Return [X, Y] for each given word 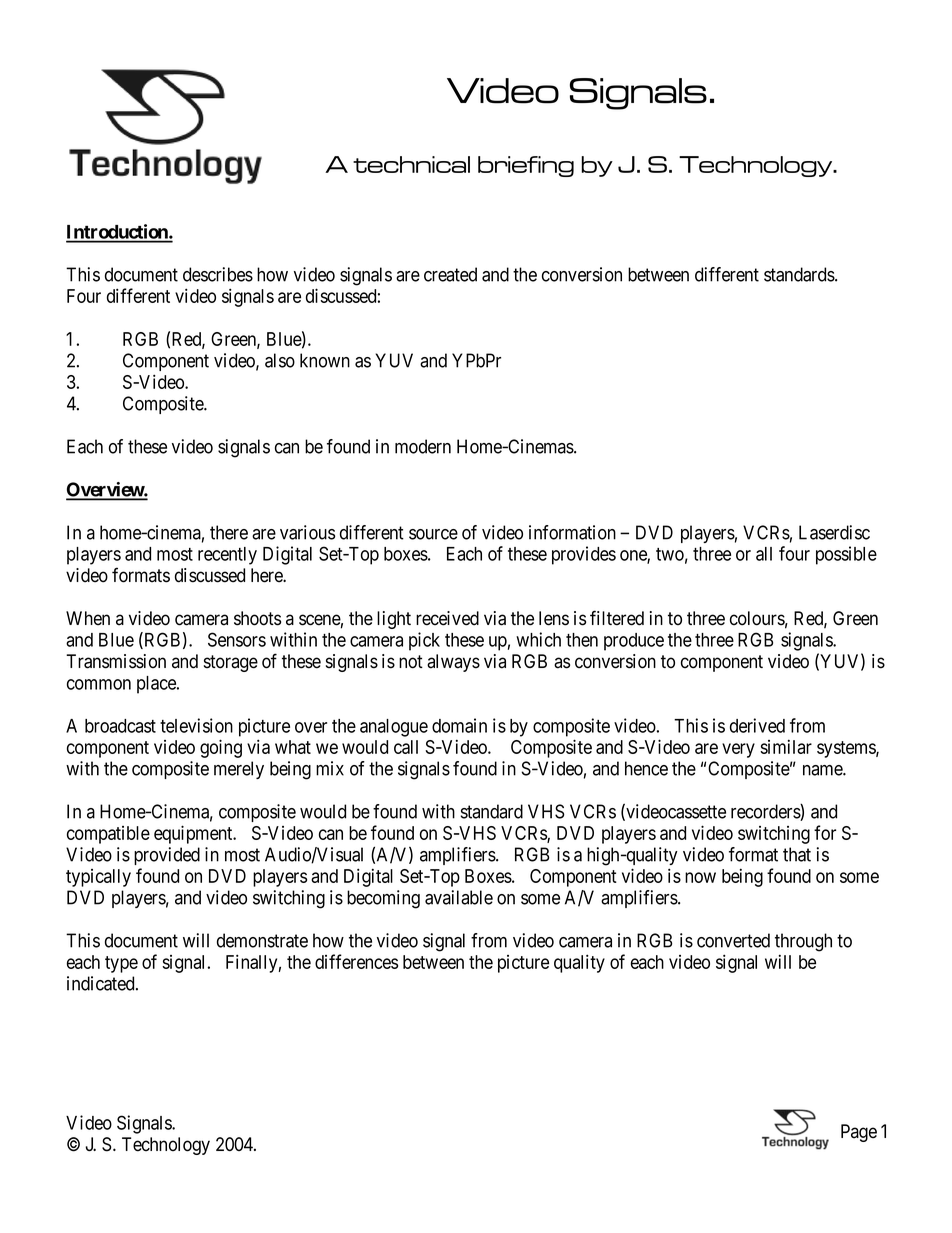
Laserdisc [834, 532]
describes [218, 274]
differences [356, 961]
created [450, 274]
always [453, 663]
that [797, 854]
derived [757, 725]
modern [423, 446]
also [280, 360]
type [121, 964]
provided [167, 856]
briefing [526, 166]
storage [231, 663]
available [459, 897]
